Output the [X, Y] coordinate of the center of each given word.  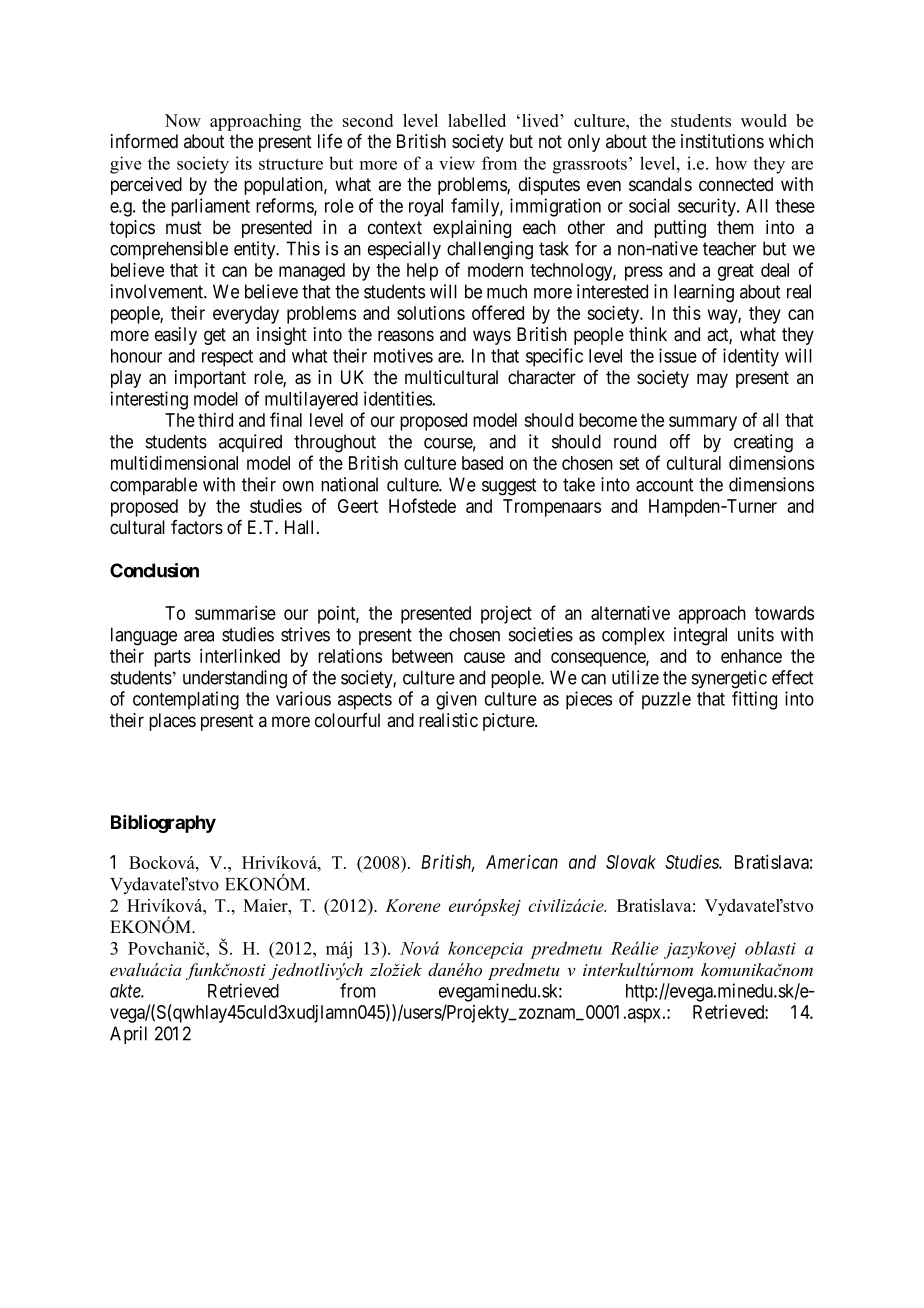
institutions [722, 141]
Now [183, 120]
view [457, 163]
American [522, 862]
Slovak [631, 862]
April [128, 1035]
